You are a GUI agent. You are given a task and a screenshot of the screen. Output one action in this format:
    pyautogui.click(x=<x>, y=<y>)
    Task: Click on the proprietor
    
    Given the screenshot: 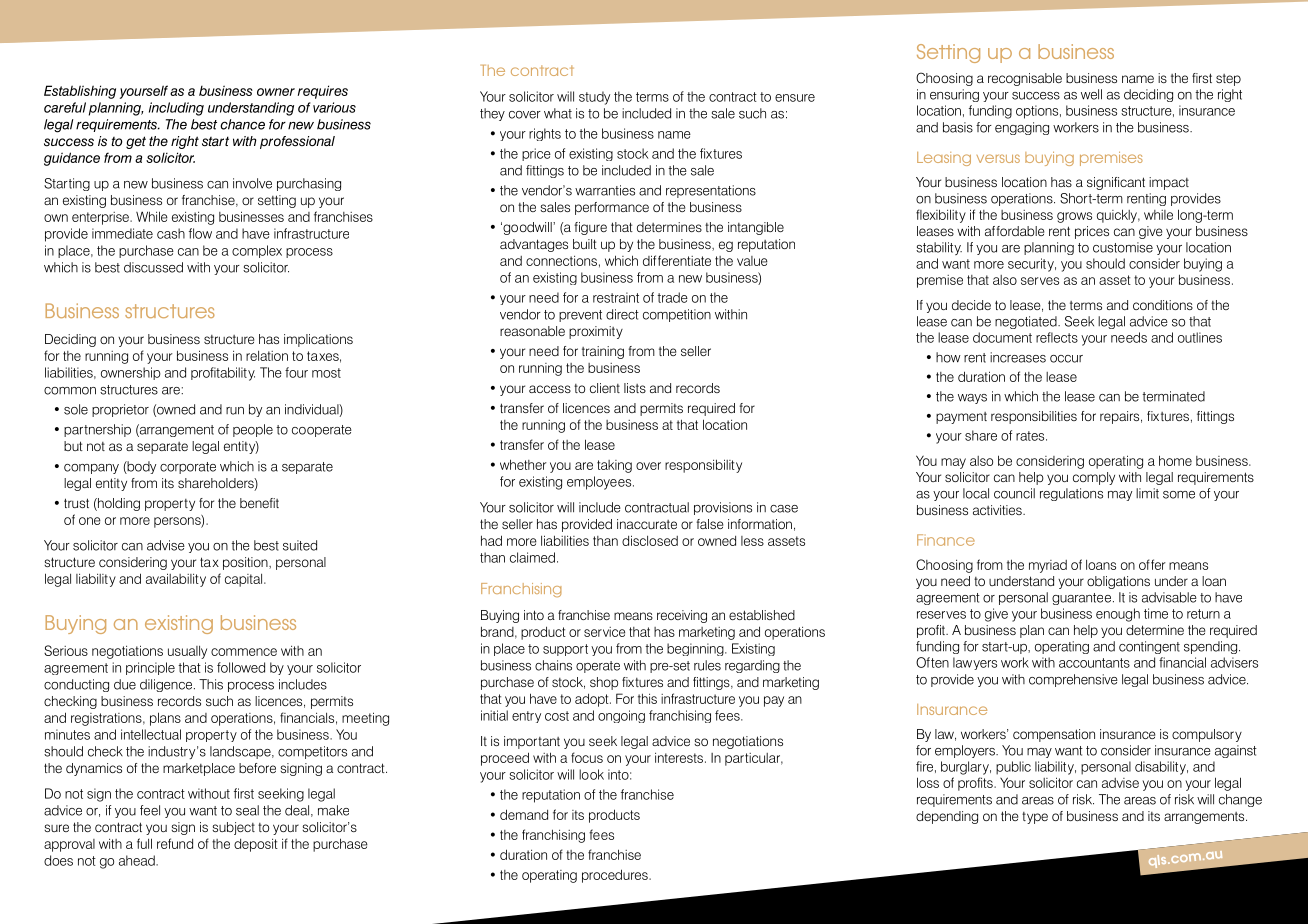 What is the action you would take?
    pyautogui.click(x=120, y=410)
